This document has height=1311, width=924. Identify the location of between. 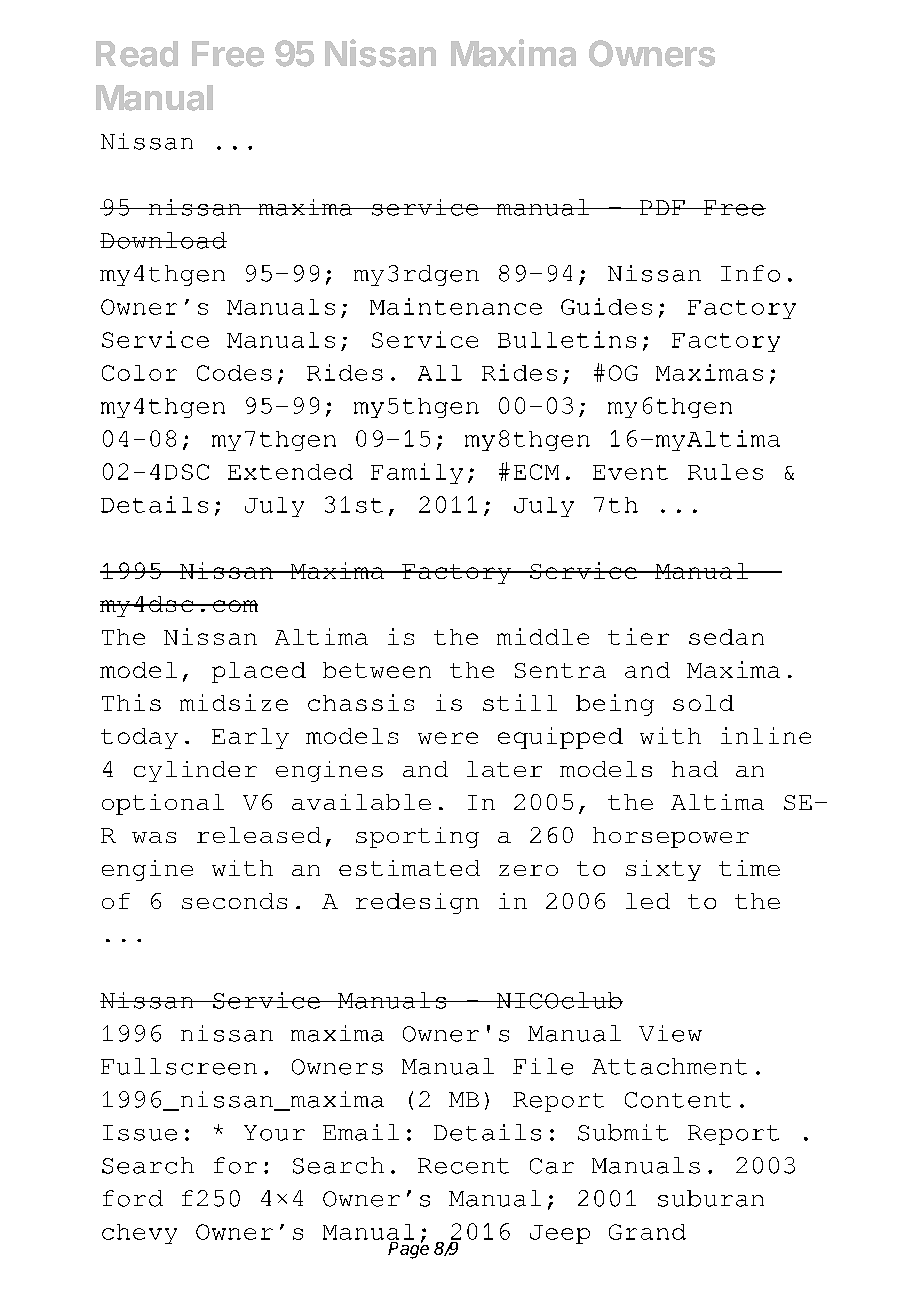
(377, 670).
